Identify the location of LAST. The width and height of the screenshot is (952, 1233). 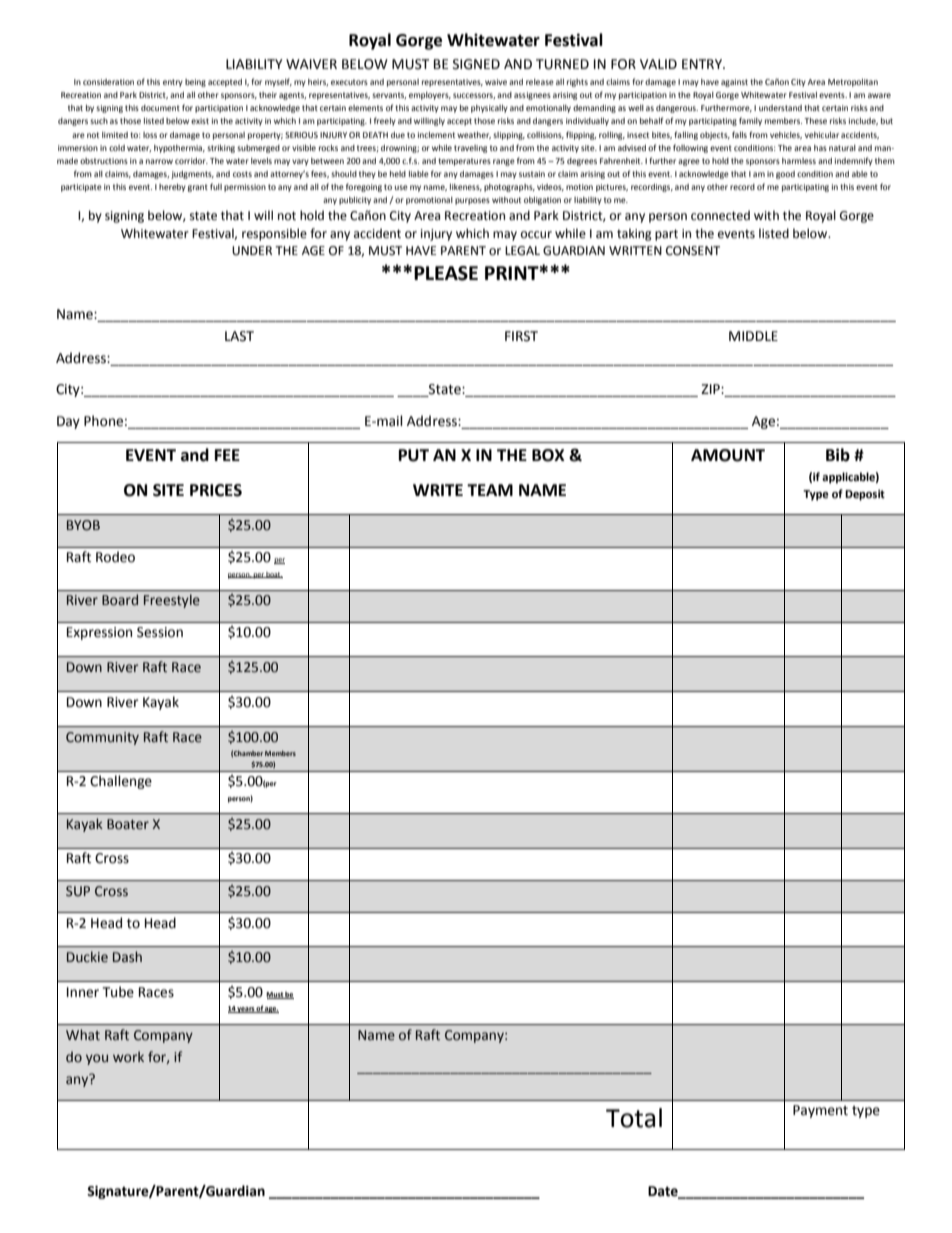
(239, 336).
